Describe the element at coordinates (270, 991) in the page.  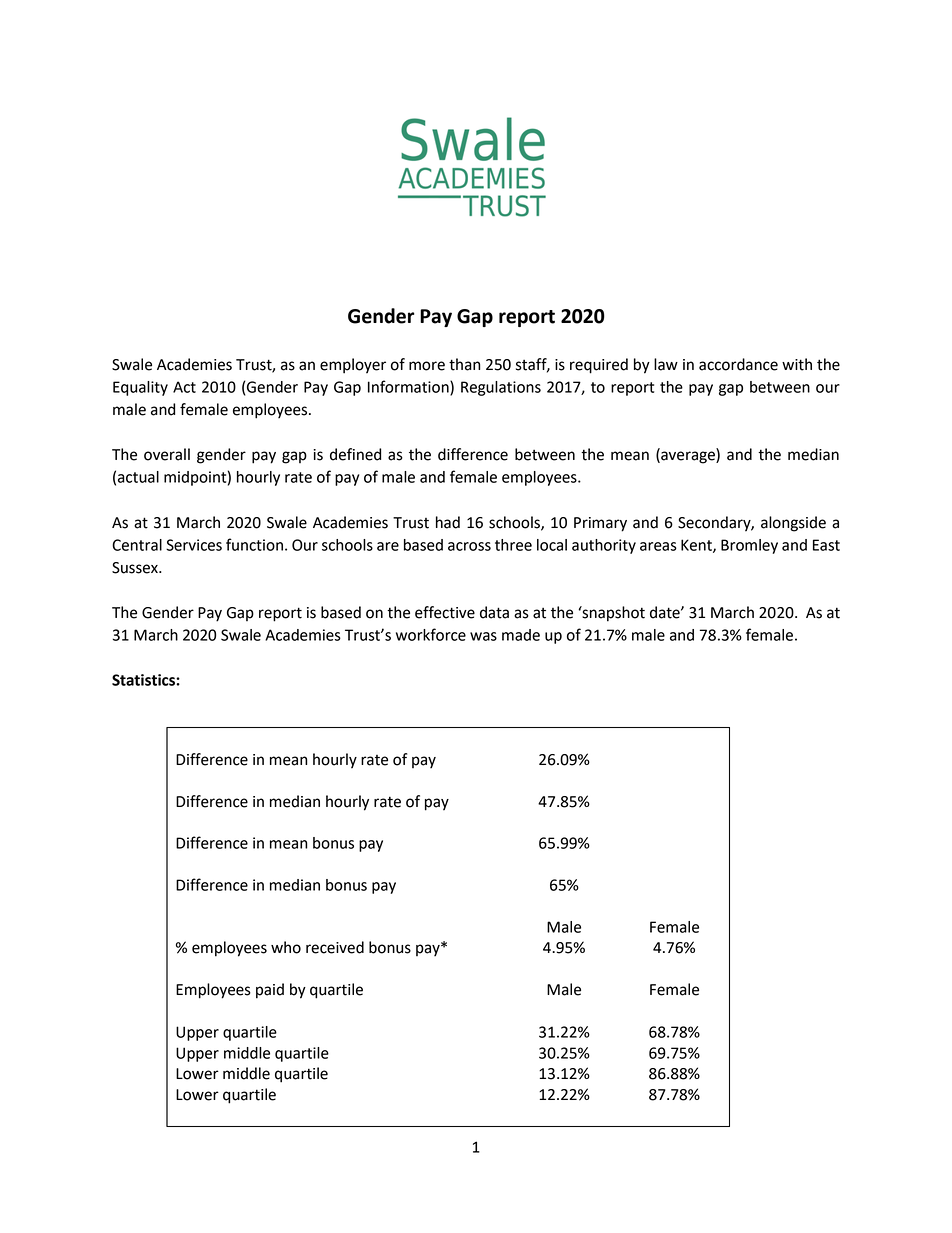
I see `paid` at that location.
